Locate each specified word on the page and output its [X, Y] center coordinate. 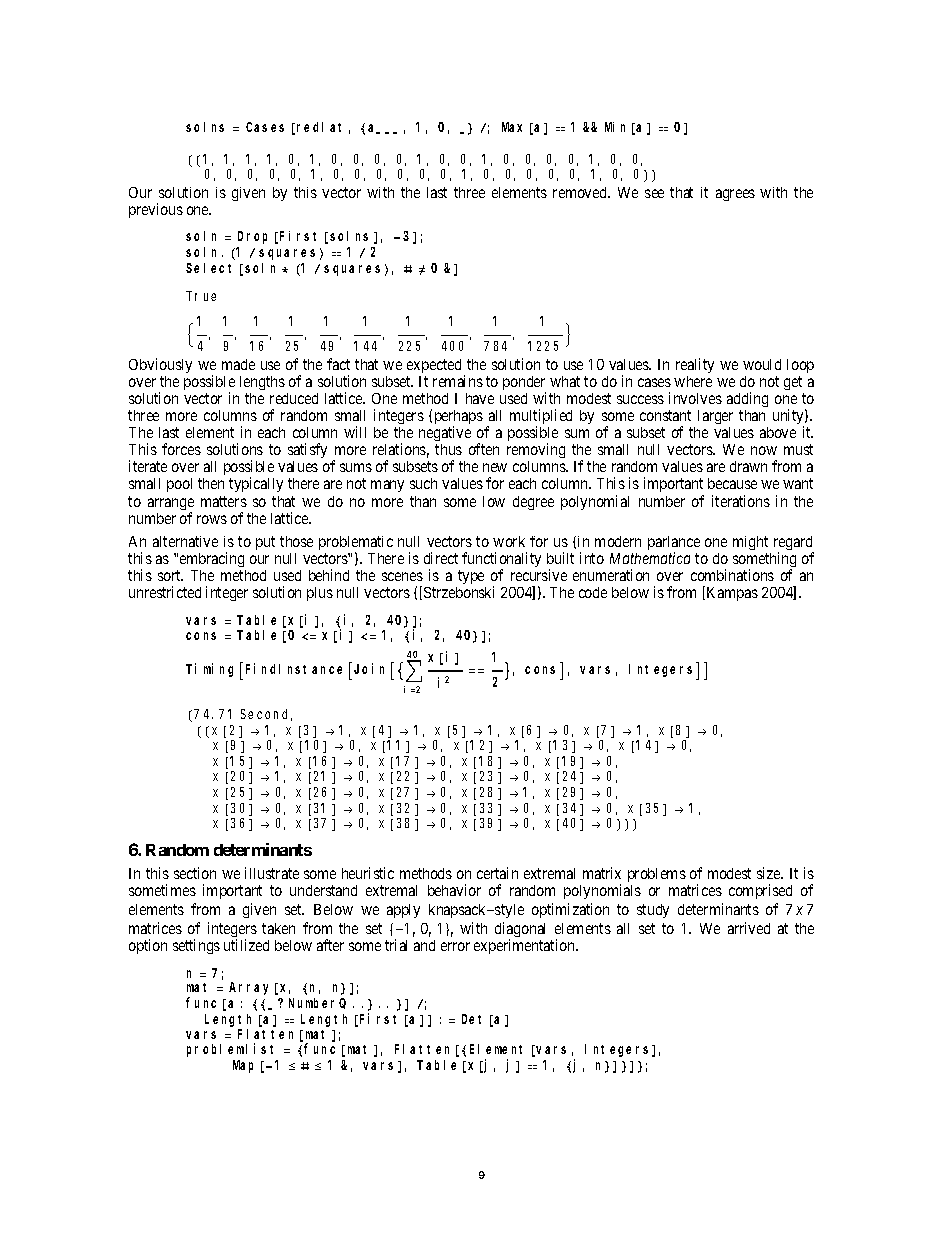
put [265, 543]
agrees [735, 195]
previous [156, 210]
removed [581, 192]
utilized [246, 945]
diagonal [520, 931]
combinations [732, 575]
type [471, 579]
